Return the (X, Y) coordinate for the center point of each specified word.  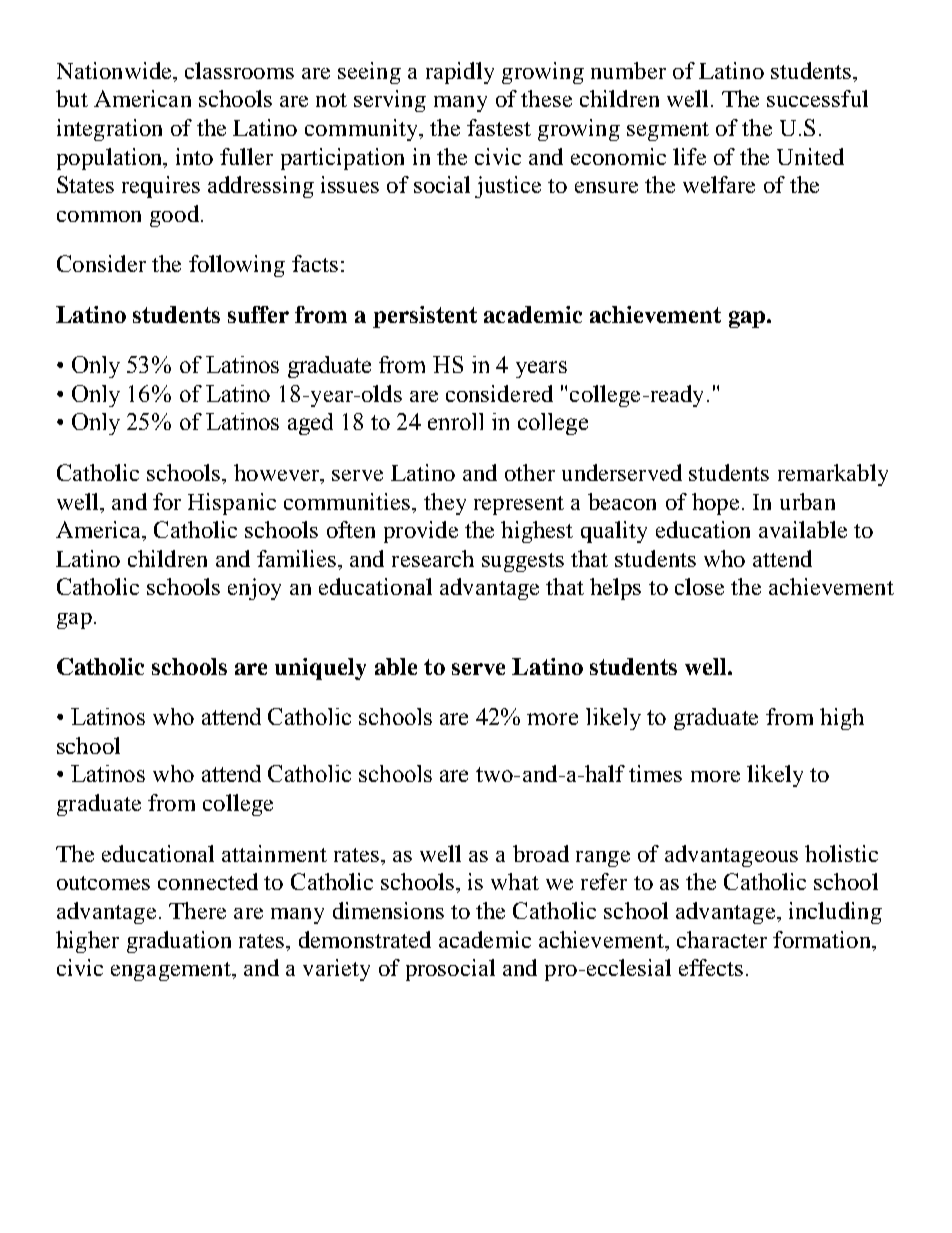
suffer (258, 314)
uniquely (320, 669)
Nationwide (115, 70)
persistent (425, 317)
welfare (719, 184)
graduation (179, 942)
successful (817, 98)
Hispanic (232, 504)
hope (715, 504)
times (655, 773)
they (445, 504)
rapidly (460, 73)
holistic (841, 853)
